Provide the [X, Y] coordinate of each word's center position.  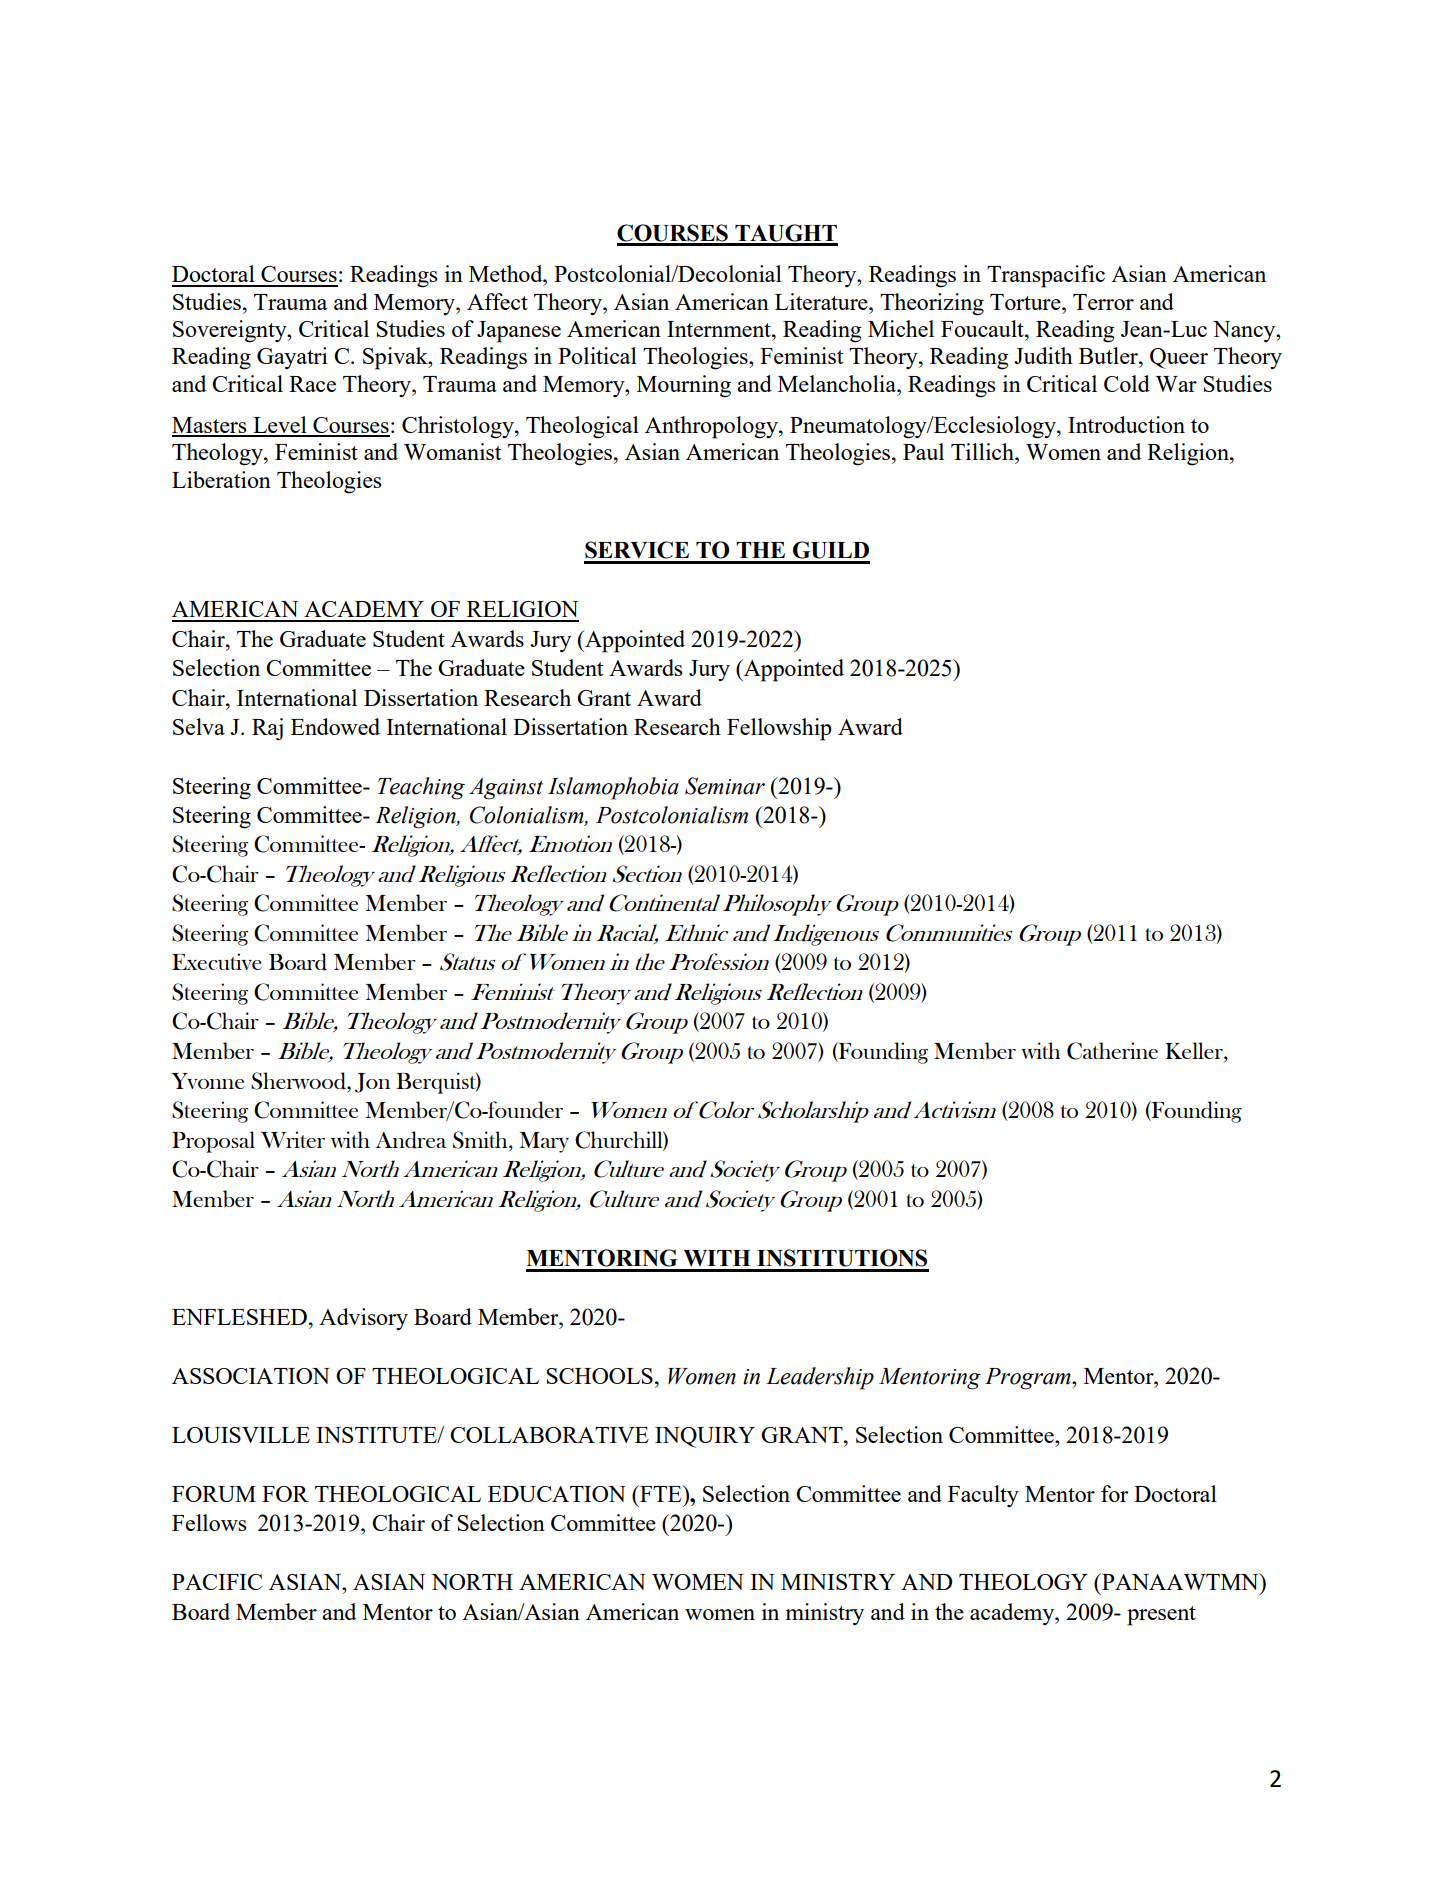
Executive [217, 961]
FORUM [214, 1494]
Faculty [983, 1496]
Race [312, 384]
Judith [1043, 355]
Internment [720, 329]
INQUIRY [705, 1437]
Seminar [725, 786]
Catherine [1112, 1051]
